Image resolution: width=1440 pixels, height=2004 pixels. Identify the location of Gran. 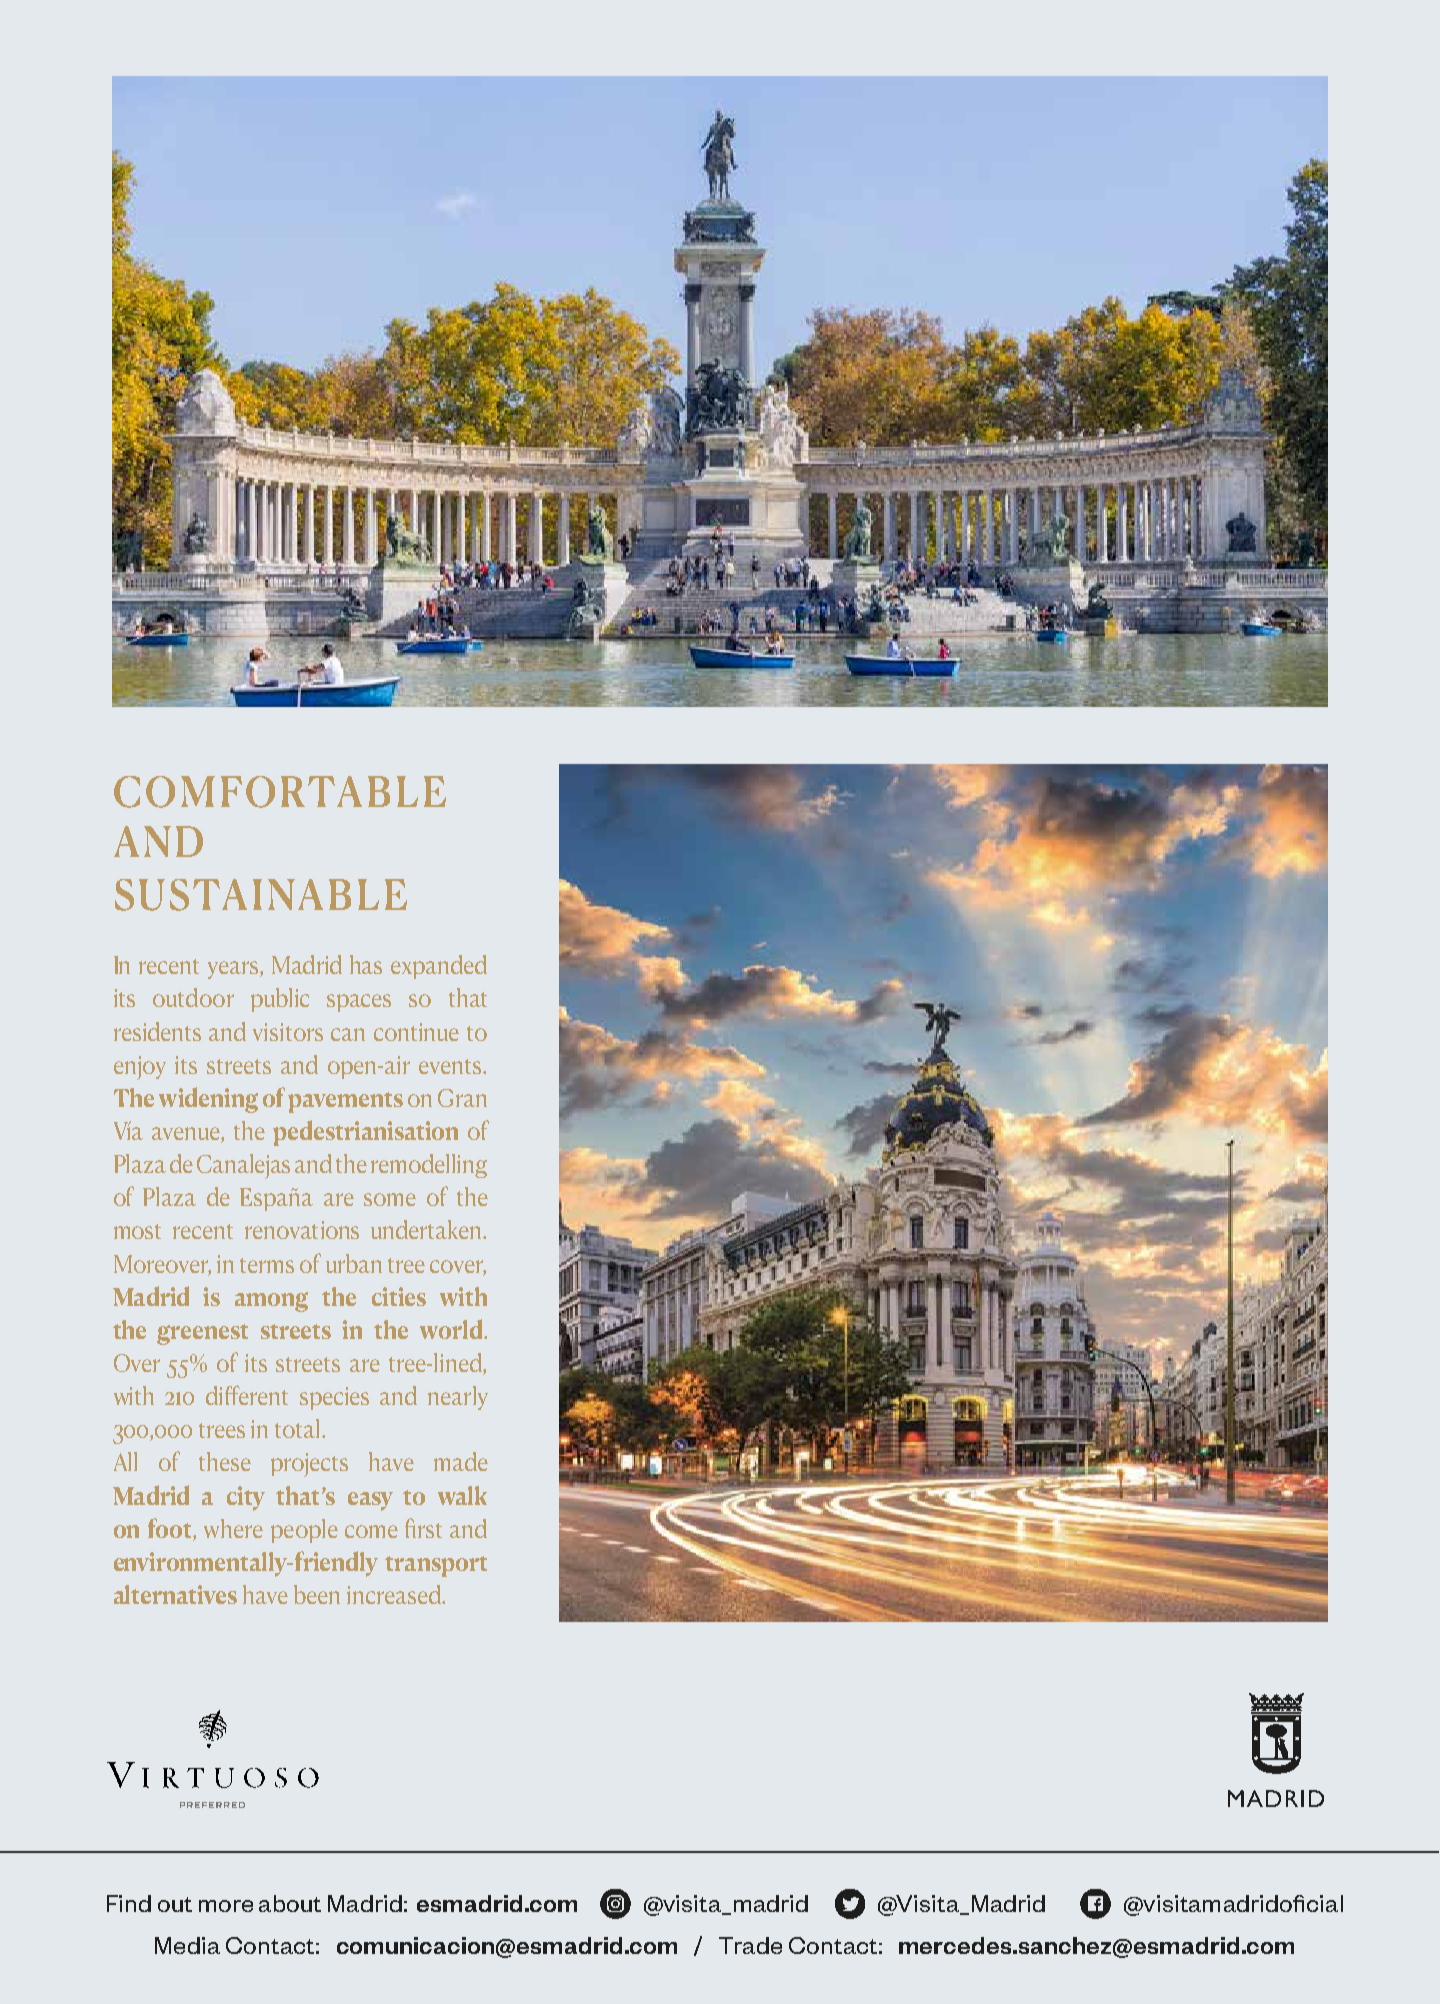
(462, 1098).
